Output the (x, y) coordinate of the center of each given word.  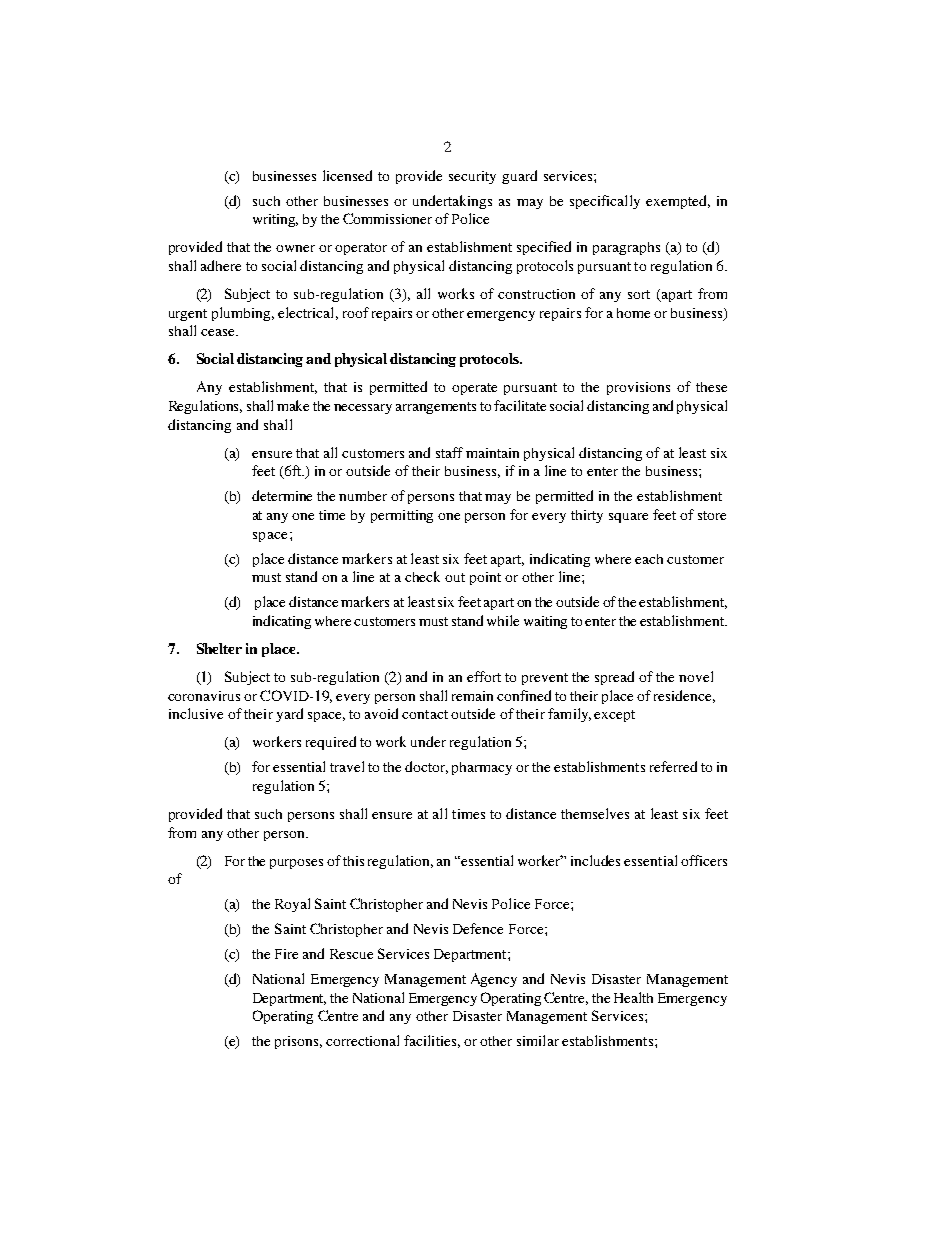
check (422, 576)
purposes (296, 864)
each (649, 559)
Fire (286, 954)
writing (275, 220)
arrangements (436, 408)
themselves (595, 813)
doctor (426, 767)
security (472, 177)
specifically (605, 202)
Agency (494, 980)
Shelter (219, 648)
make (293, 405)
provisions (638, 388)
